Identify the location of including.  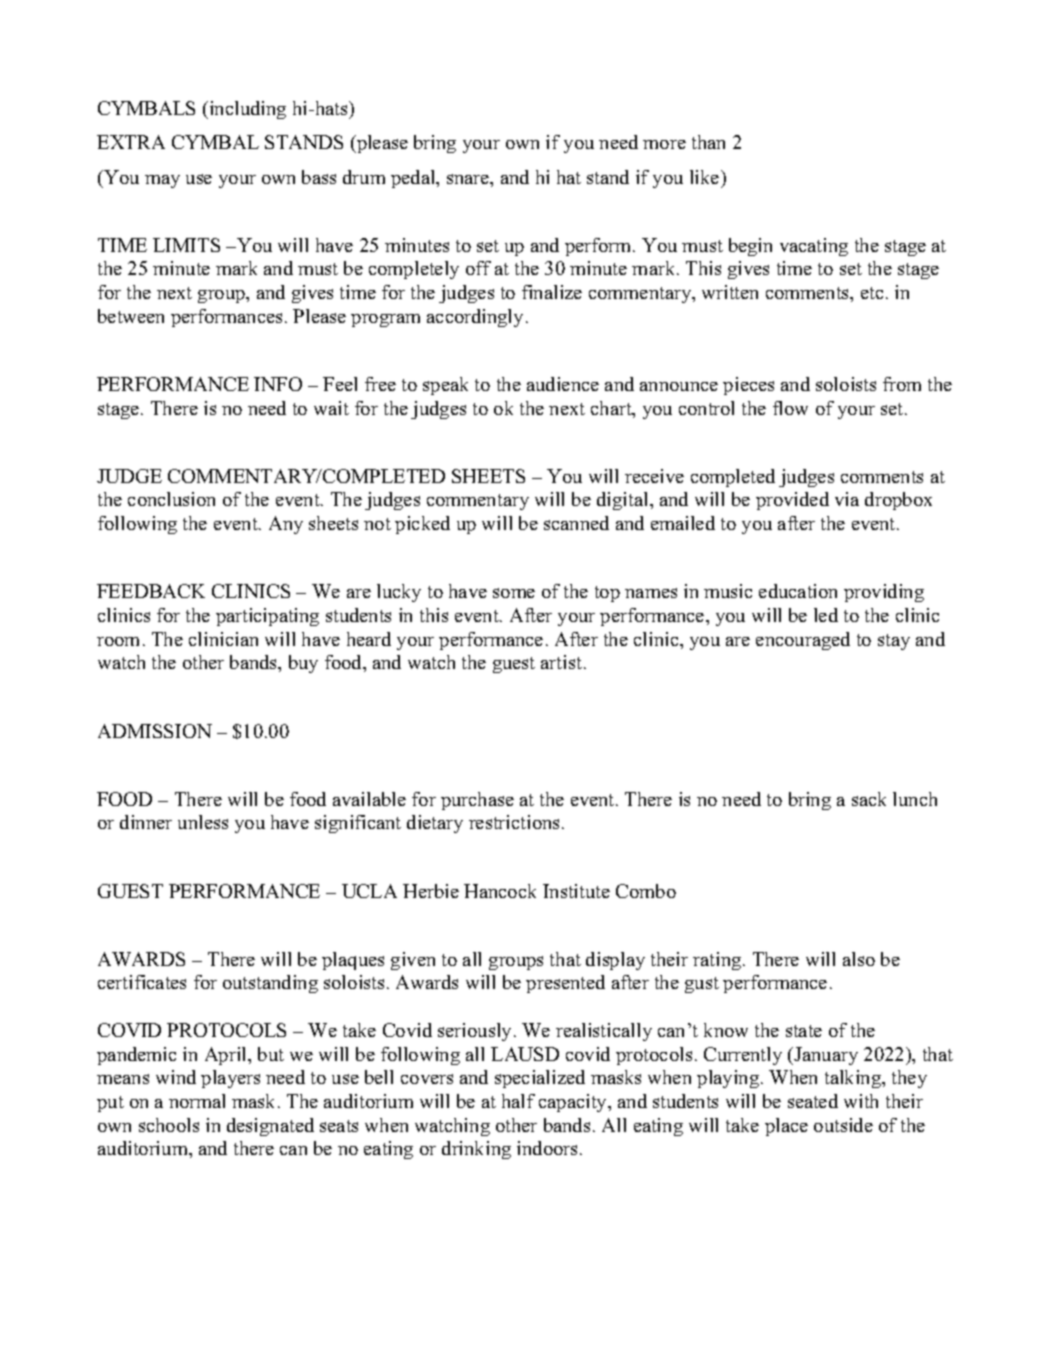
(246, 110).
